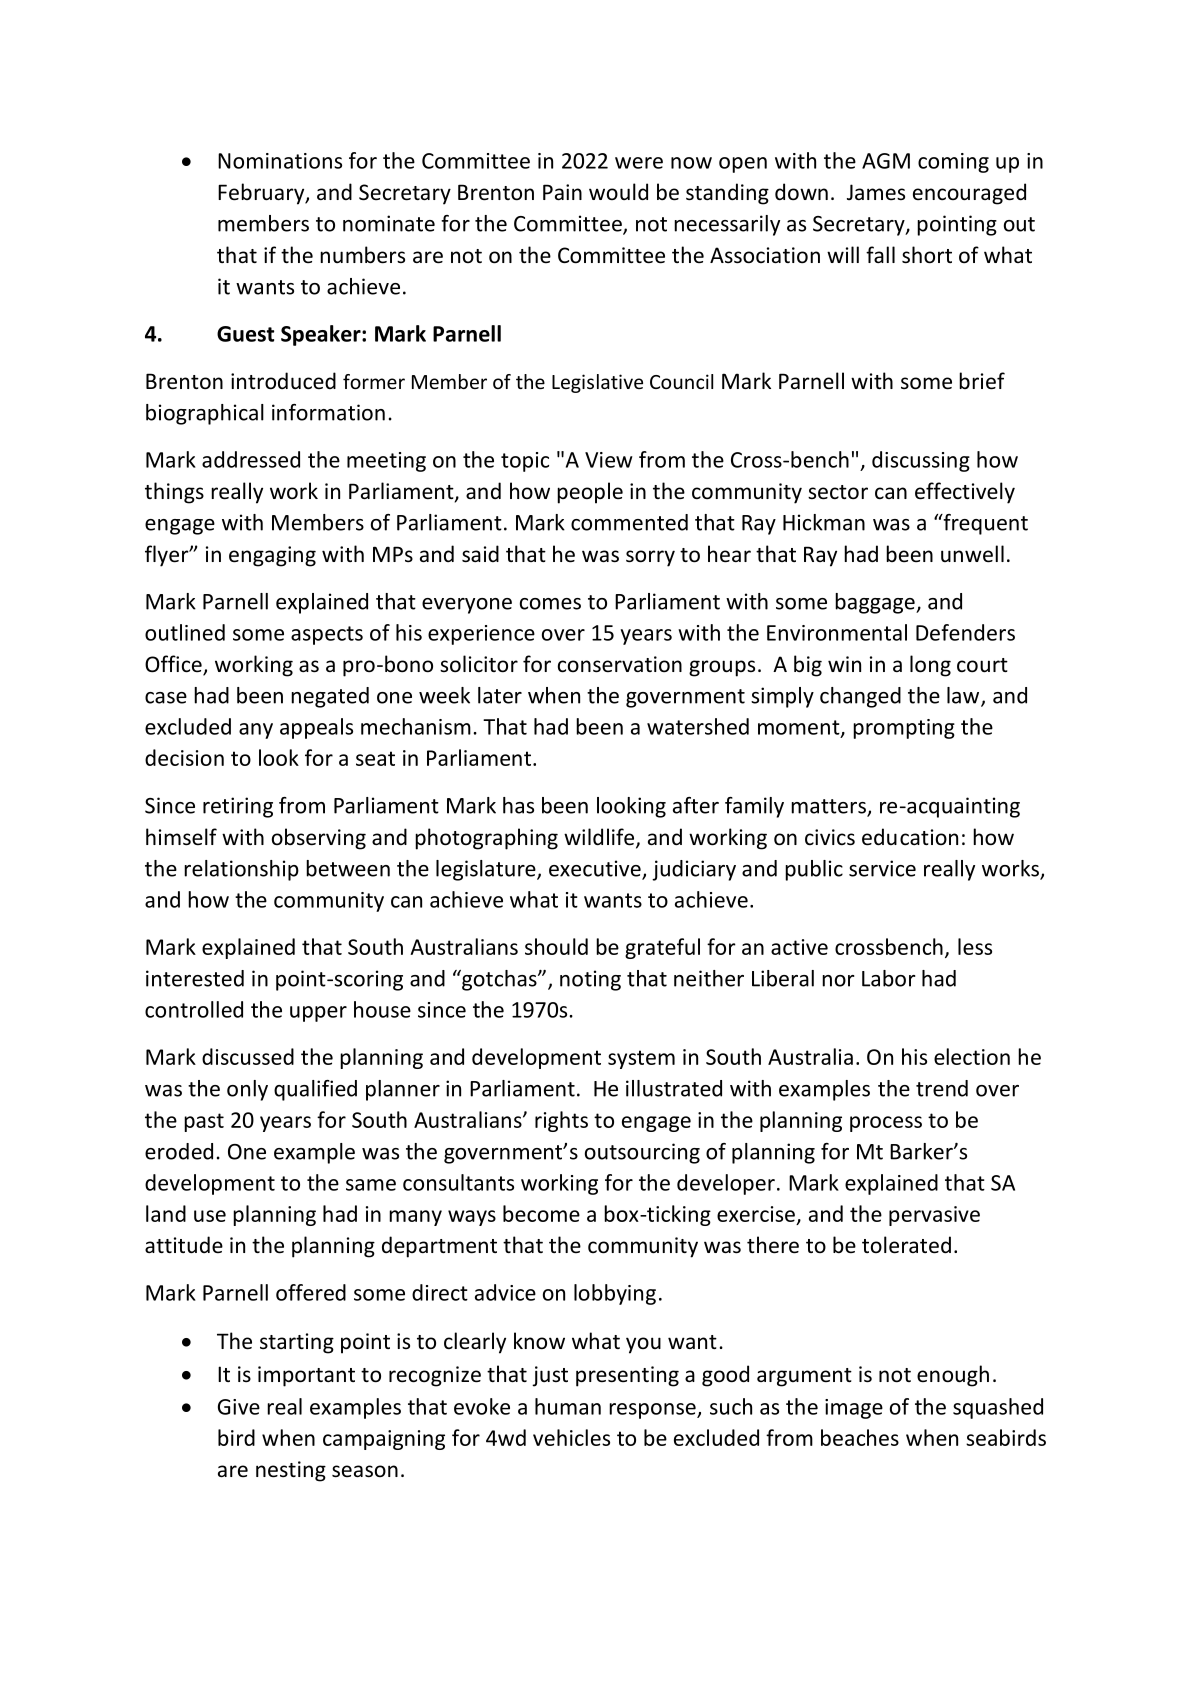  I want to click on Pain, so click(562, 192).
